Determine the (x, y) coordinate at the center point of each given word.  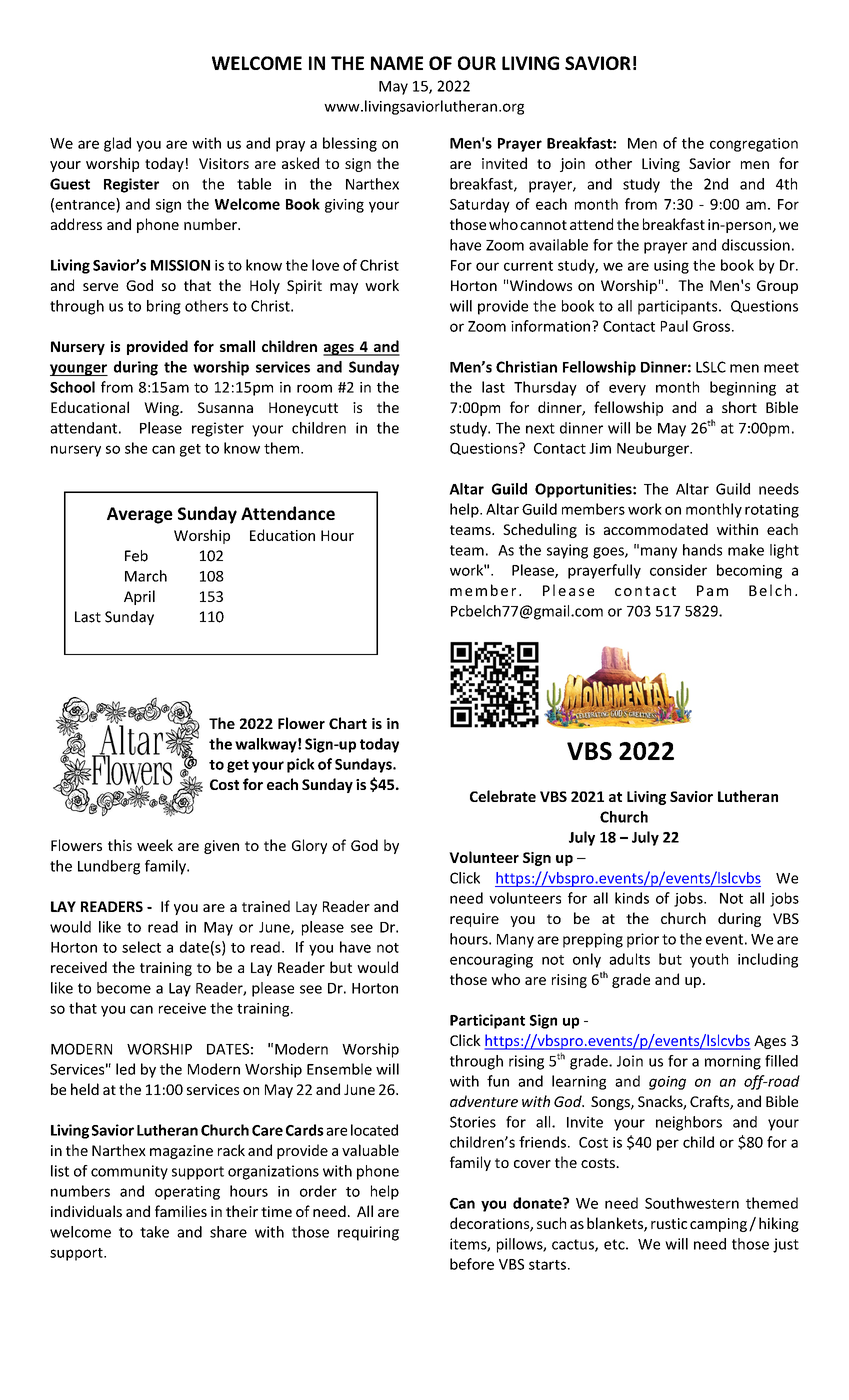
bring (164, 307)
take (154, 1232)
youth (709, 960)
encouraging (491, 961)
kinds (632, 898)
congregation (754, 145)
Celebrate (503, 796)
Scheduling (540, 530)
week (155, 845)
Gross (711, 326)
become (124, 988)
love (325, 265)
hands (702, 550)
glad (117, 144)
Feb (136, 556)
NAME (397, 63)
